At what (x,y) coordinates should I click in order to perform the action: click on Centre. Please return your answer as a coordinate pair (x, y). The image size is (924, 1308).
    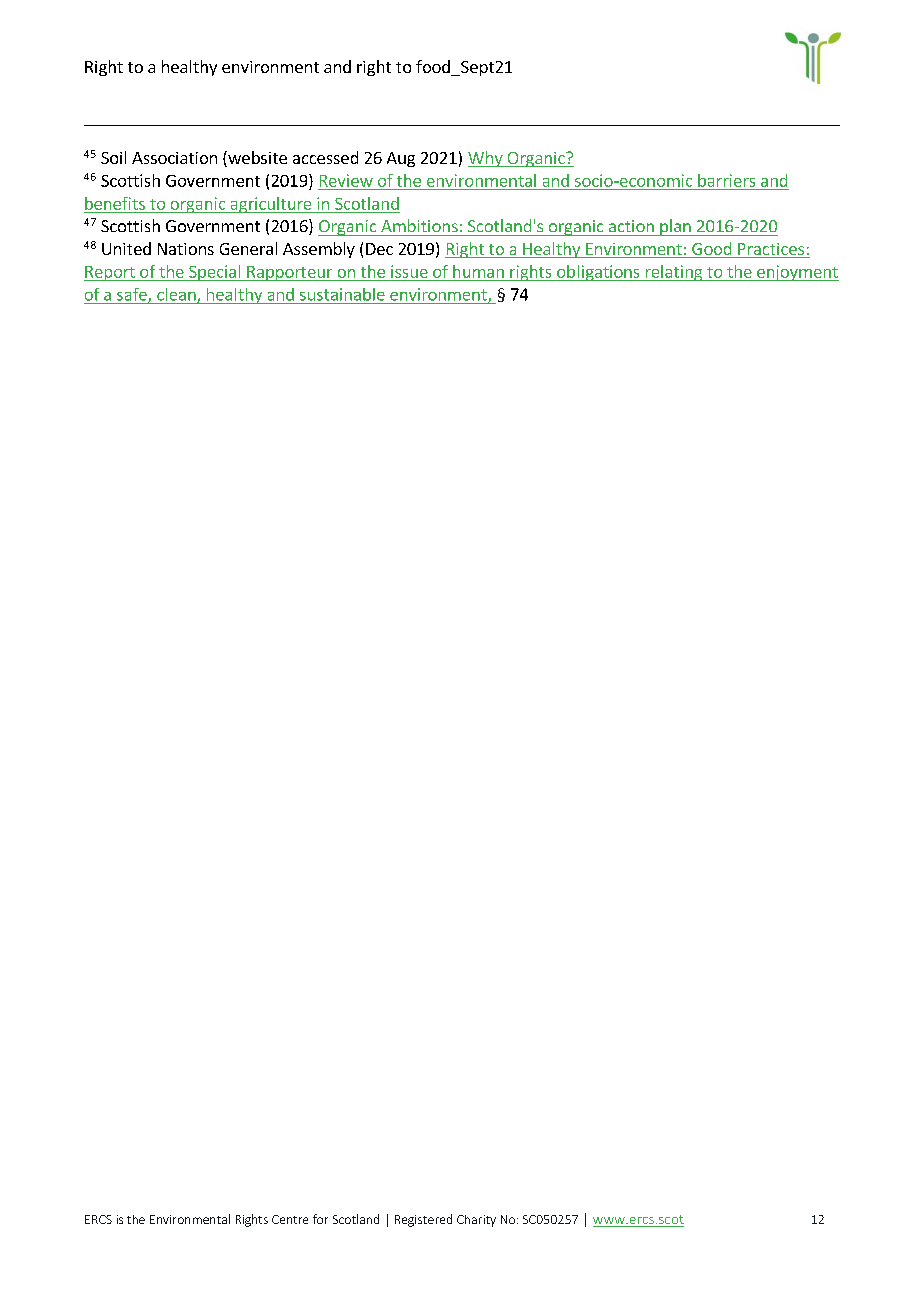
    Looking at the image, I should click on (290, 1219).
